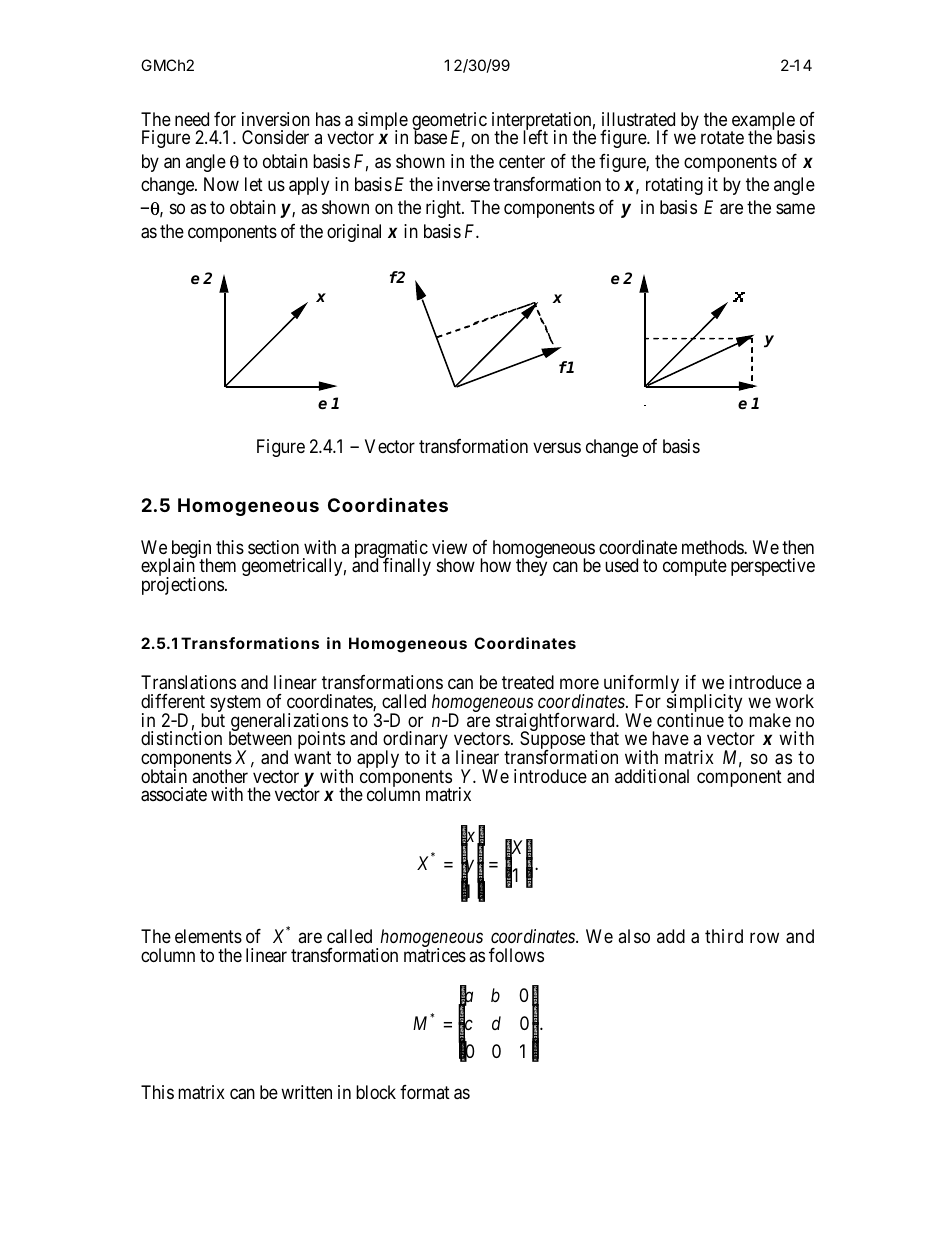 The height and width of the screenshot is (1233, 952). I want to click on original, so click(354, 233).
